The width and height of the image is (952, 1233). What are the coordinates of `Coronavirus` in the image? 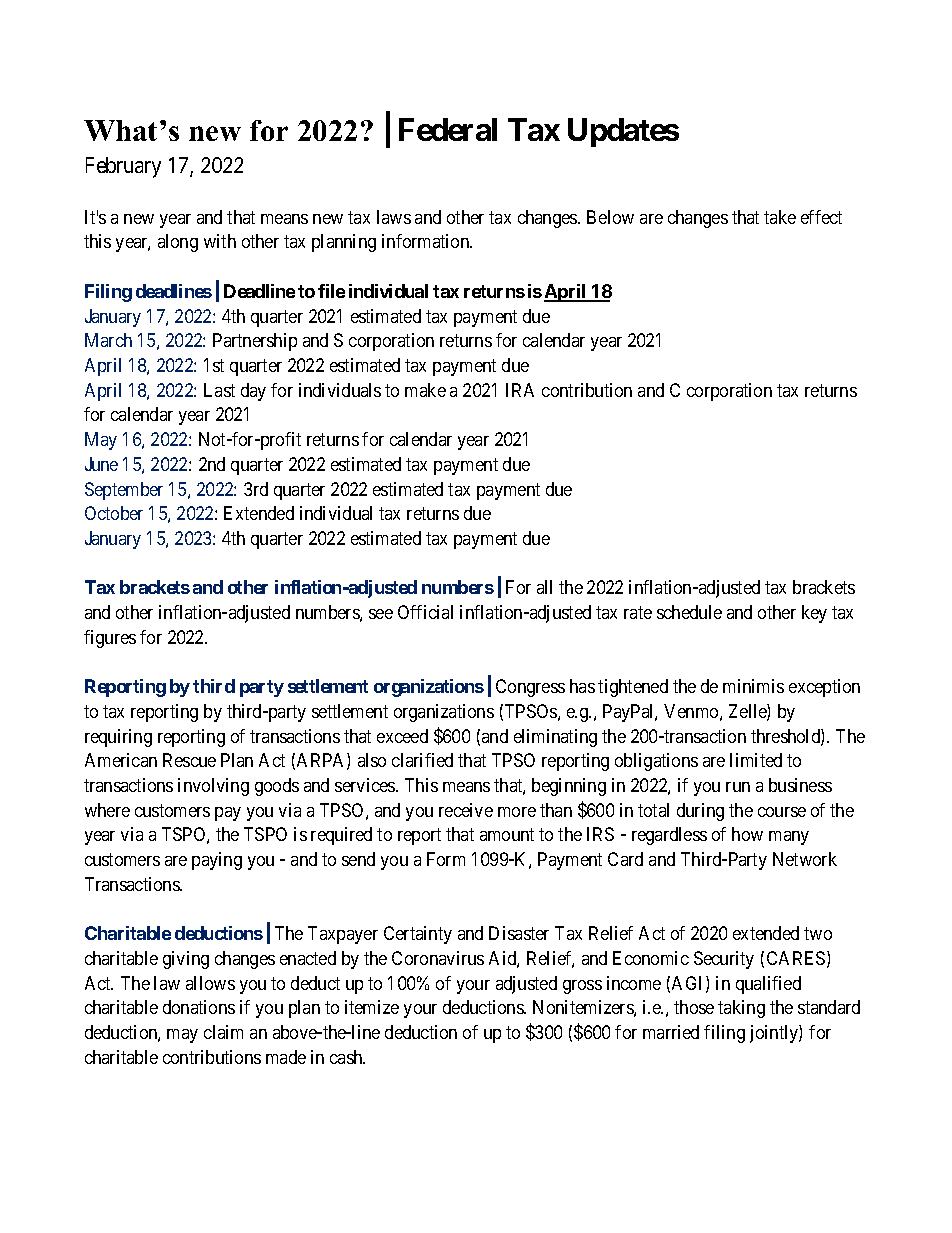 It's located at (438, 958).
